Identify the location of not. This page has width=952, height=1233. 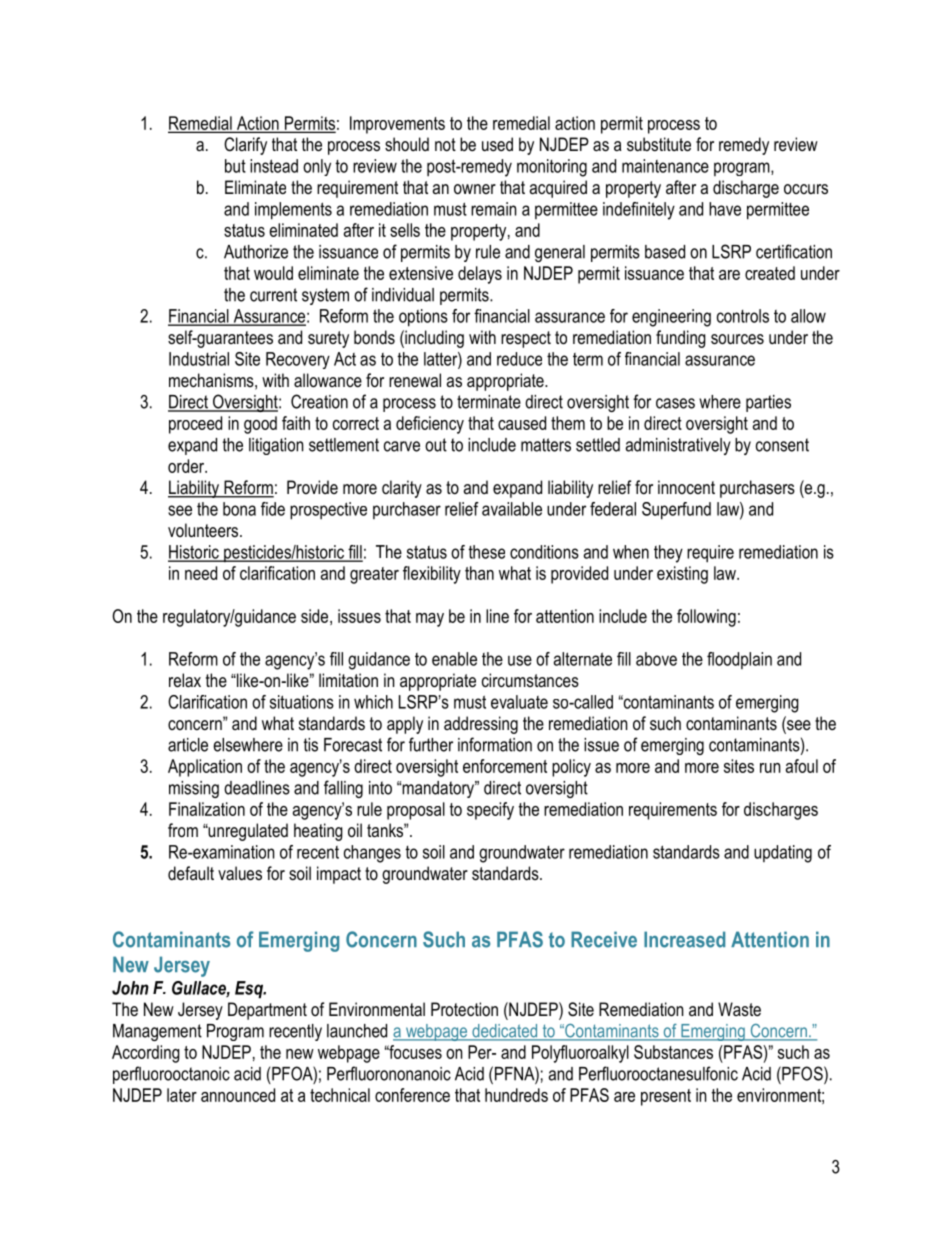
(445, 144).
